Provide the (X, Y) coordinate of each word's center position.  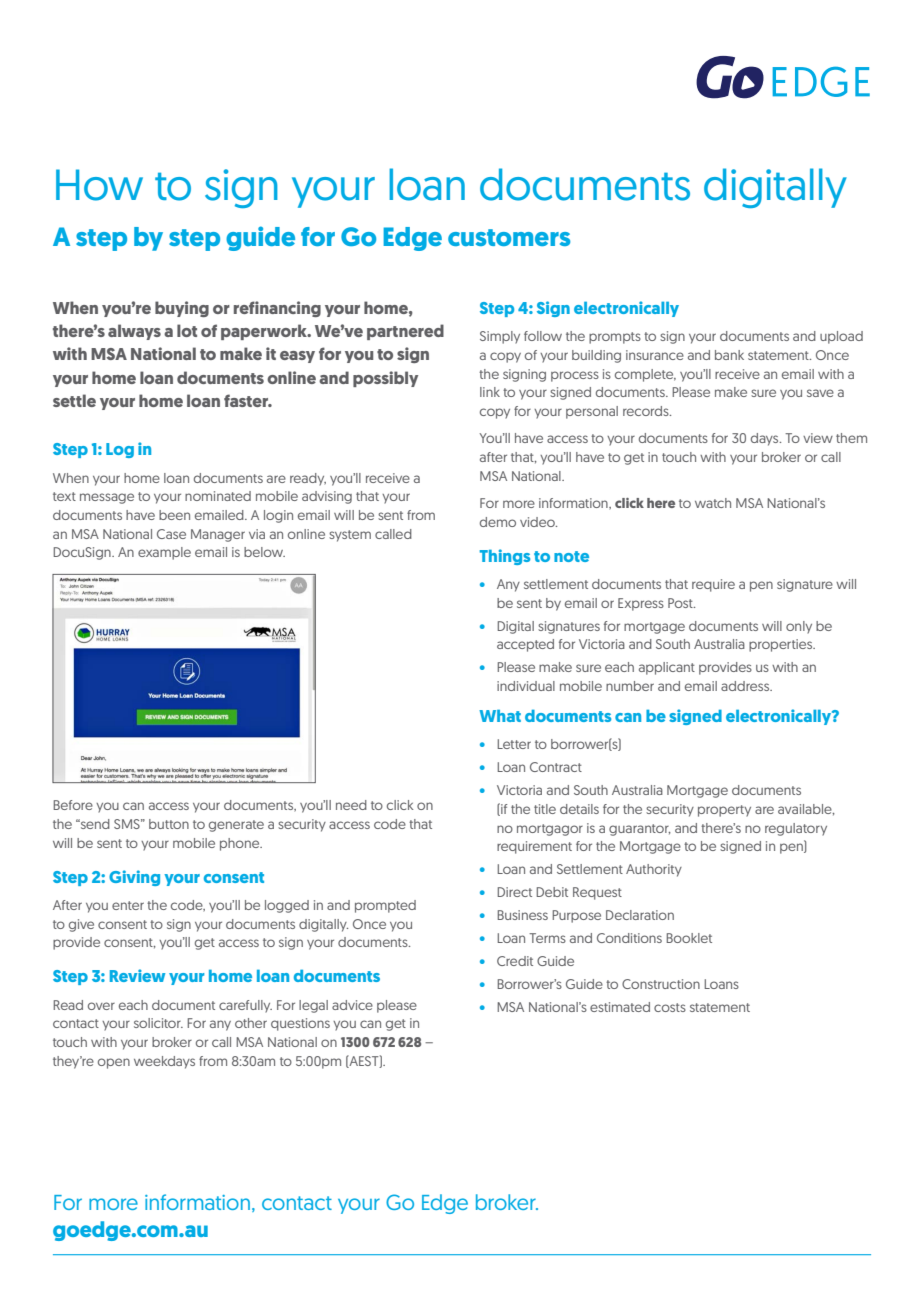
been (174, 515)
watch (713, 503)
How (99, 185)
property (724, 811)
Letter (514, 744)
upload (841, 337)
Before (73, 805)
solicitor (158, 1023)
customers (509, 237)
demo (498, 522)
